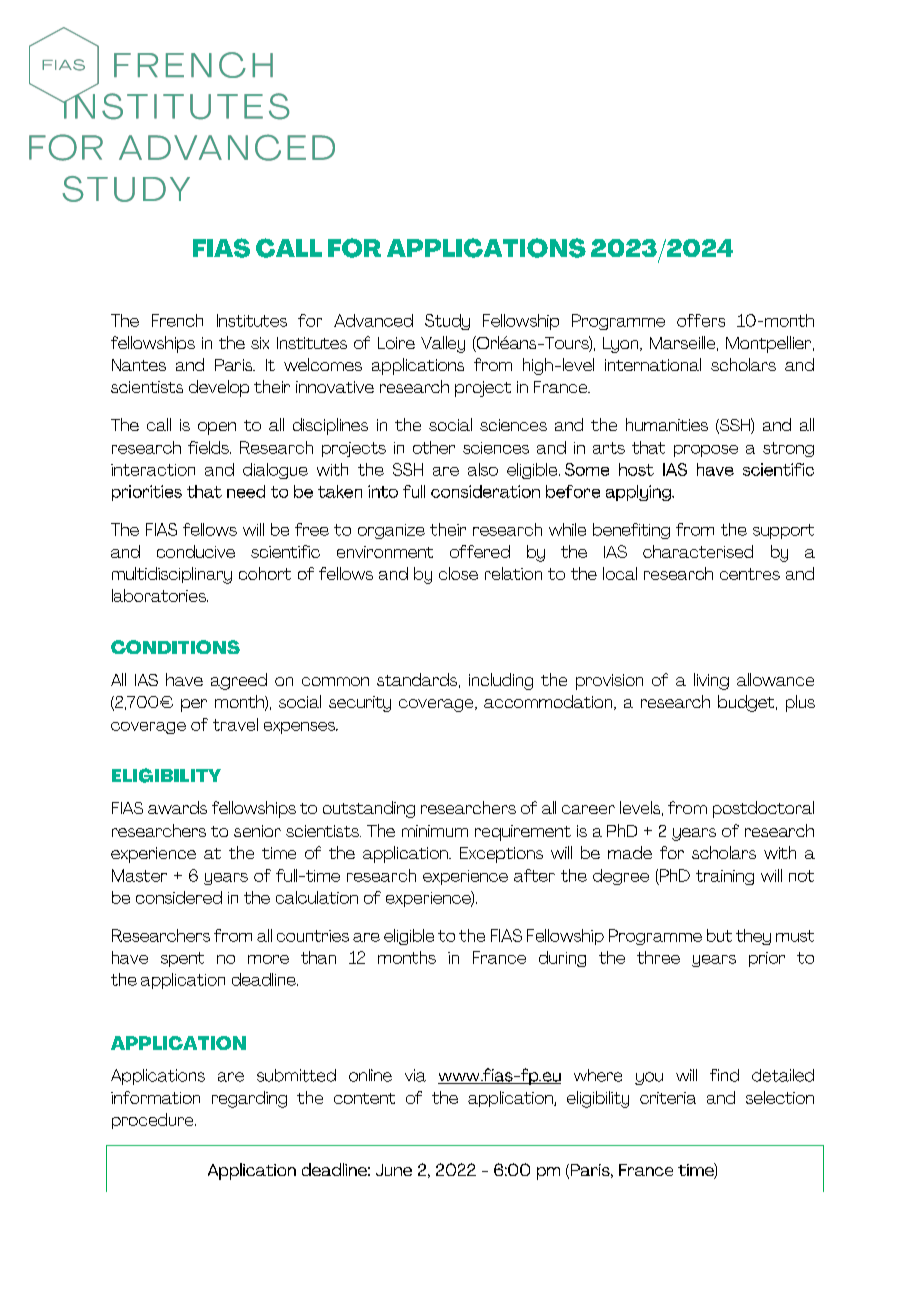 This screenshot has width=924, height=1308. What do you see at coordinates (701, 320) in the screenshot?
I see `offers` at bounding box center [701, 320].
